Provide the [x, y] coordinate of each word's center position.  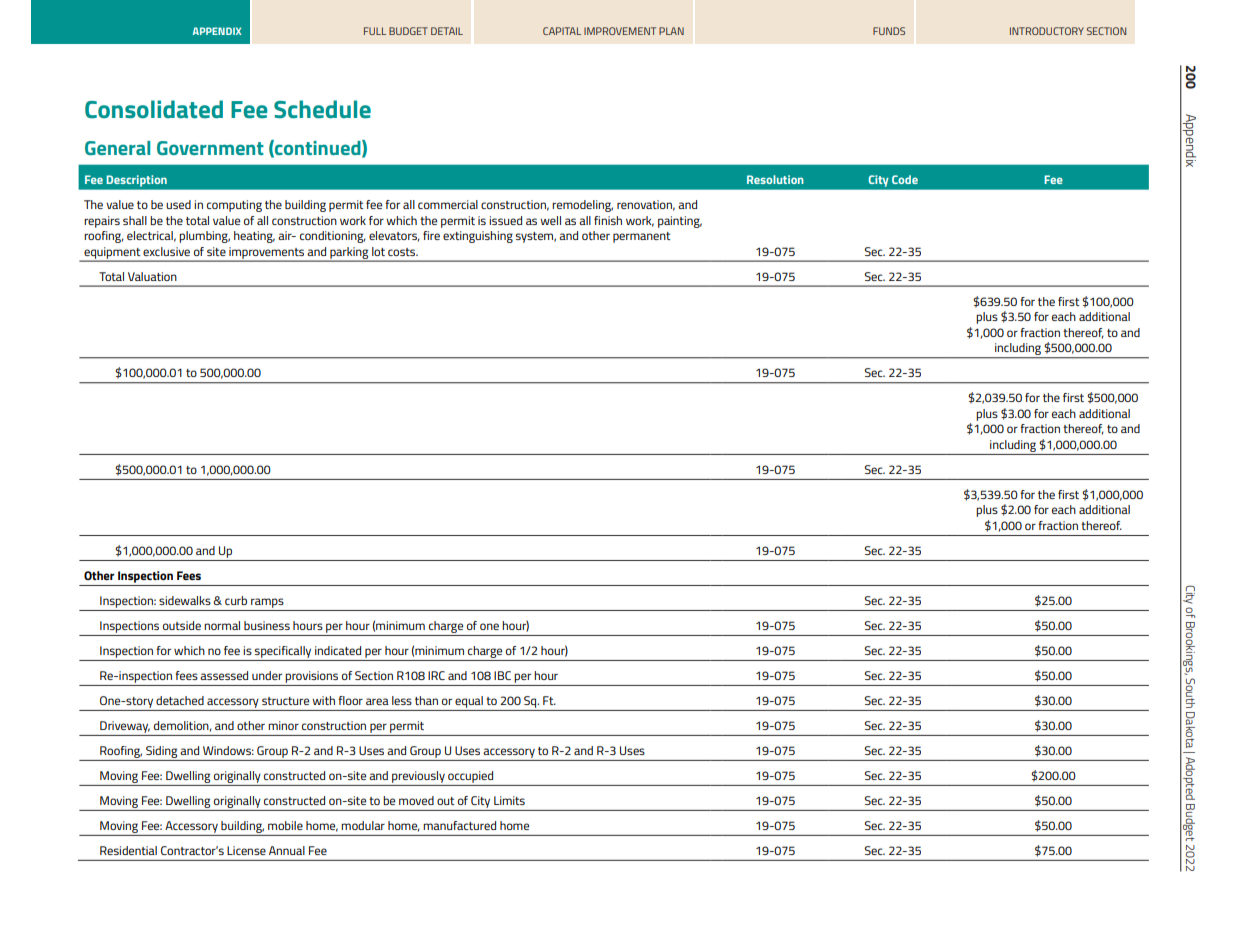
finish [608, 220]
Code [905, 179]
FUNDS [889, 31]
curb [236, 600]
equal [469, 702]
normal [222, 625]
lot [378, 251]
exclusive [166, 251]
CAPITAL [562, 31]
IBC [502, 675]
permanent [642, 237]
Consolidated [154, 109]
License [246, 850]
